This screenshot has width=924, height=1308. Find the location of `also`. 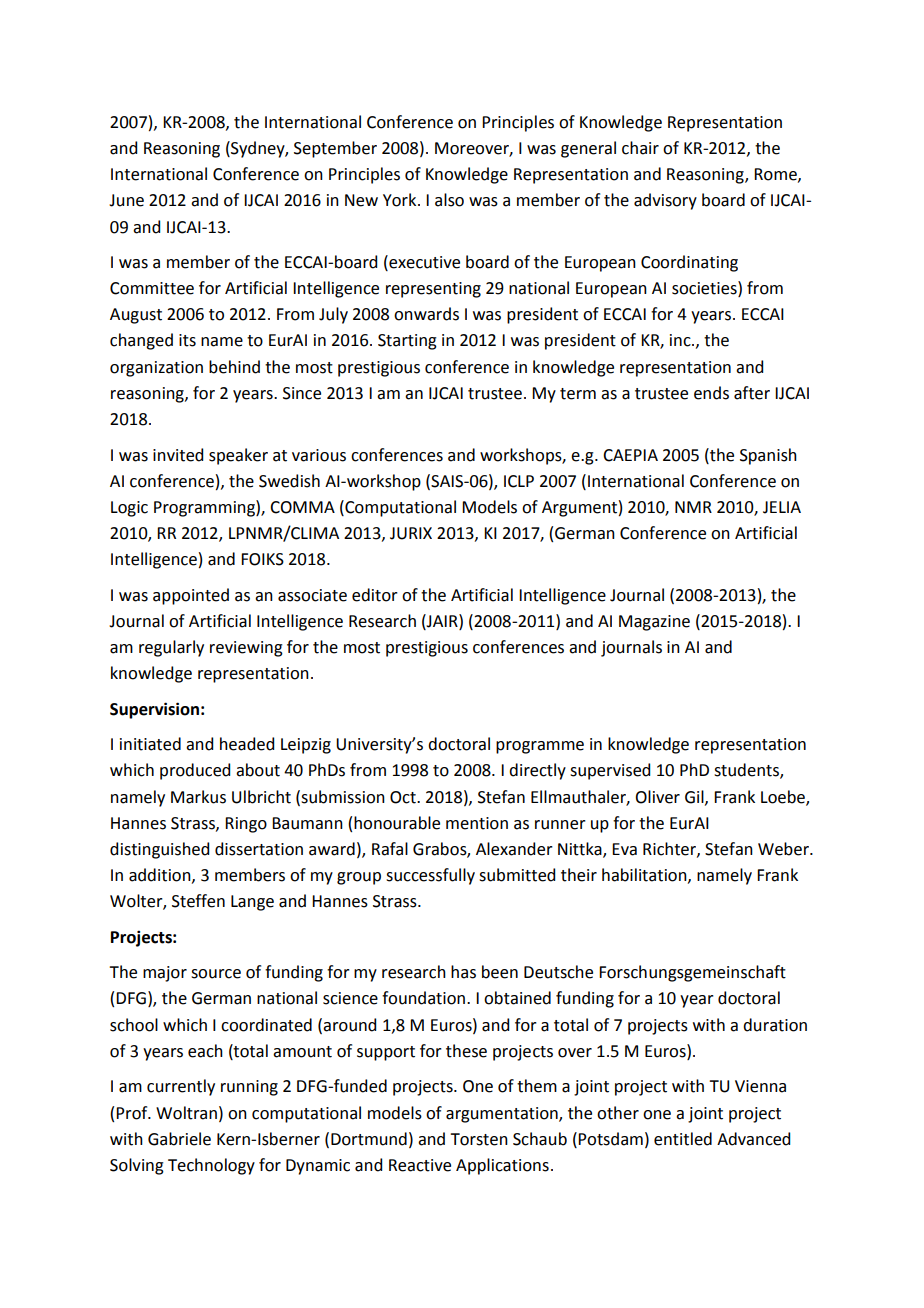

also is located at coordinates (449, 200).
